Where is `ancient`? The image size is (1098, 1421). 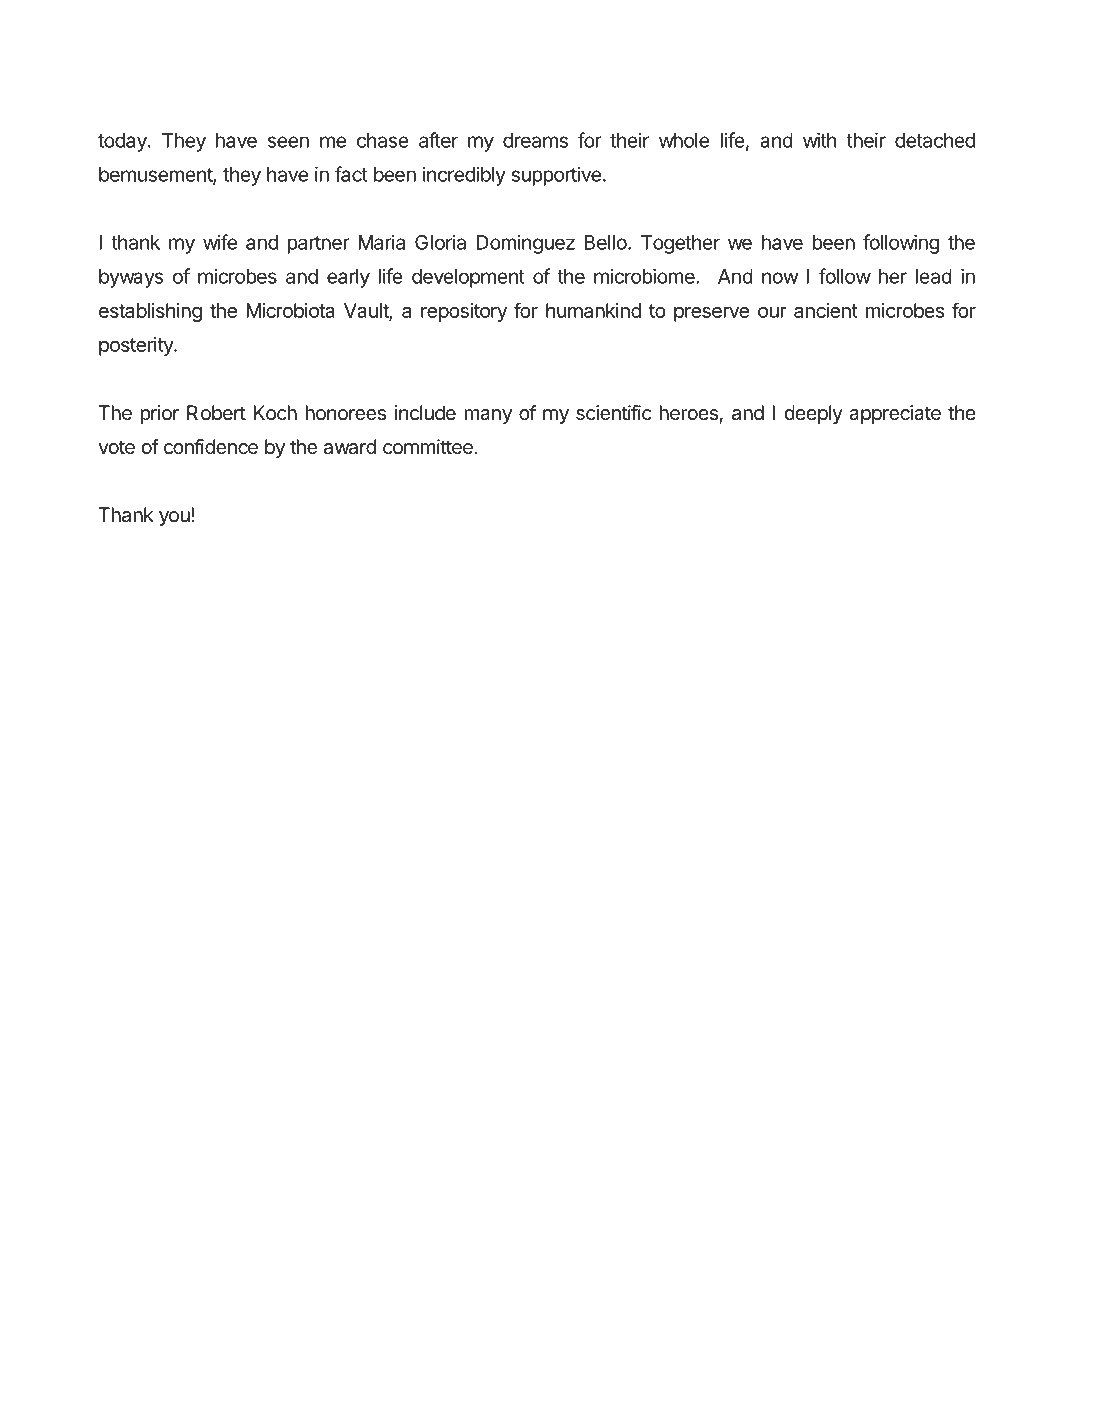
ancient is located at coordinates (826, 310).
